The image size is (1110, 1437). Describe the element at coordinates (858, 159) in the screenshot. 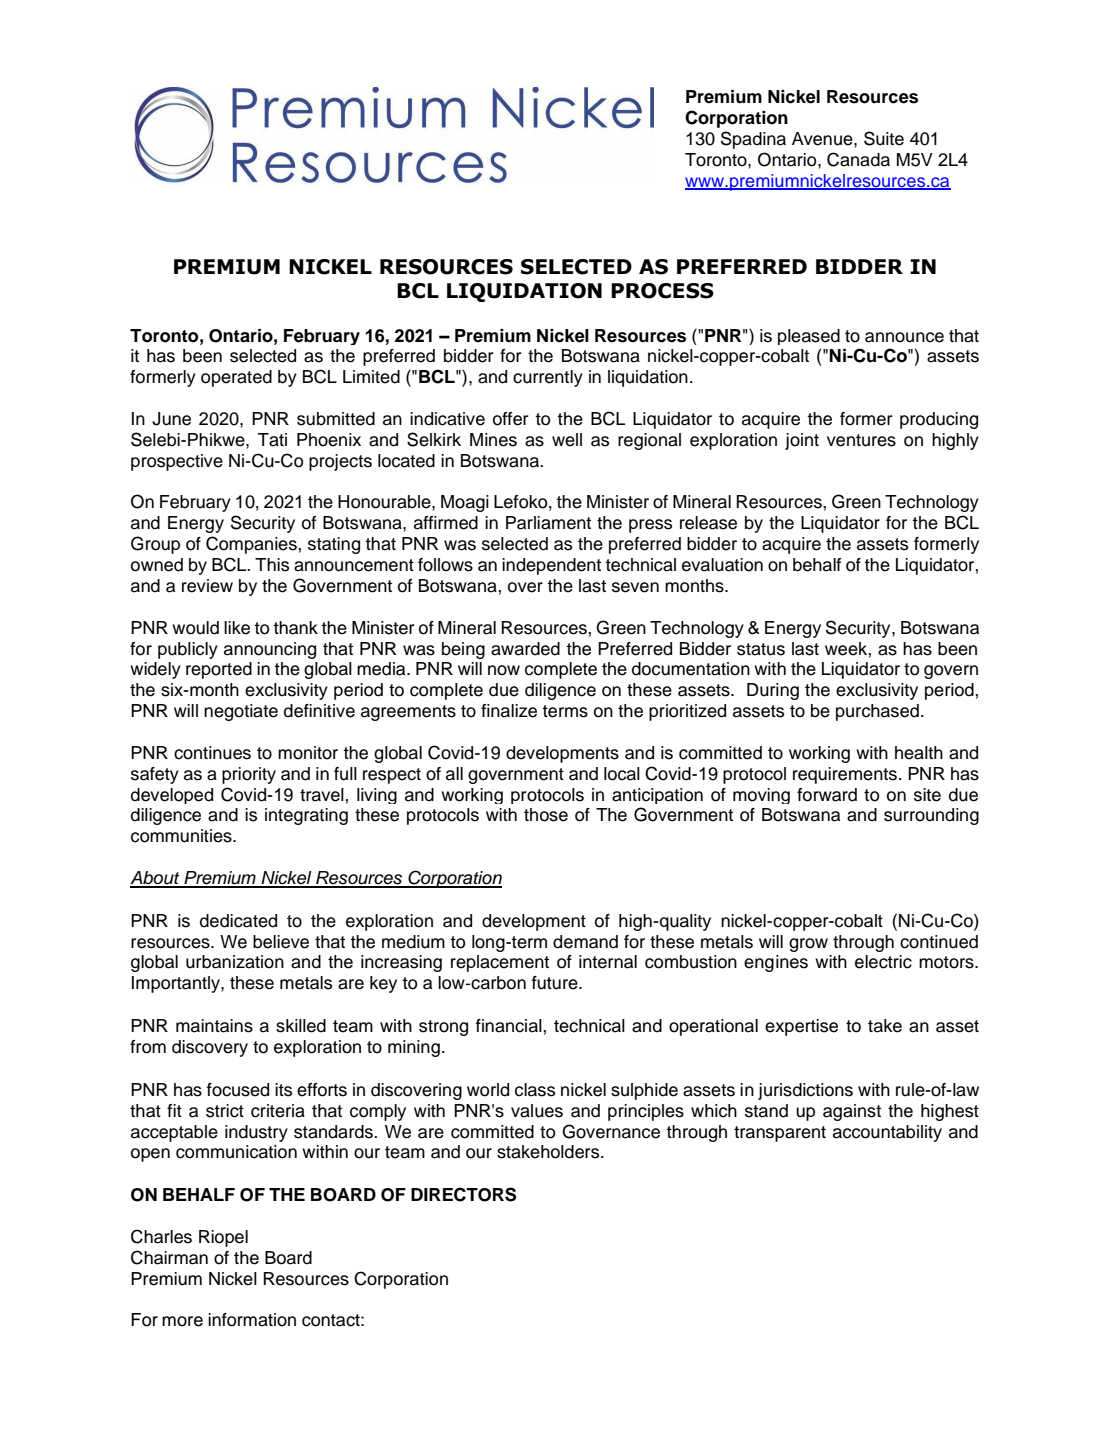

I see `Canada` at that location.
